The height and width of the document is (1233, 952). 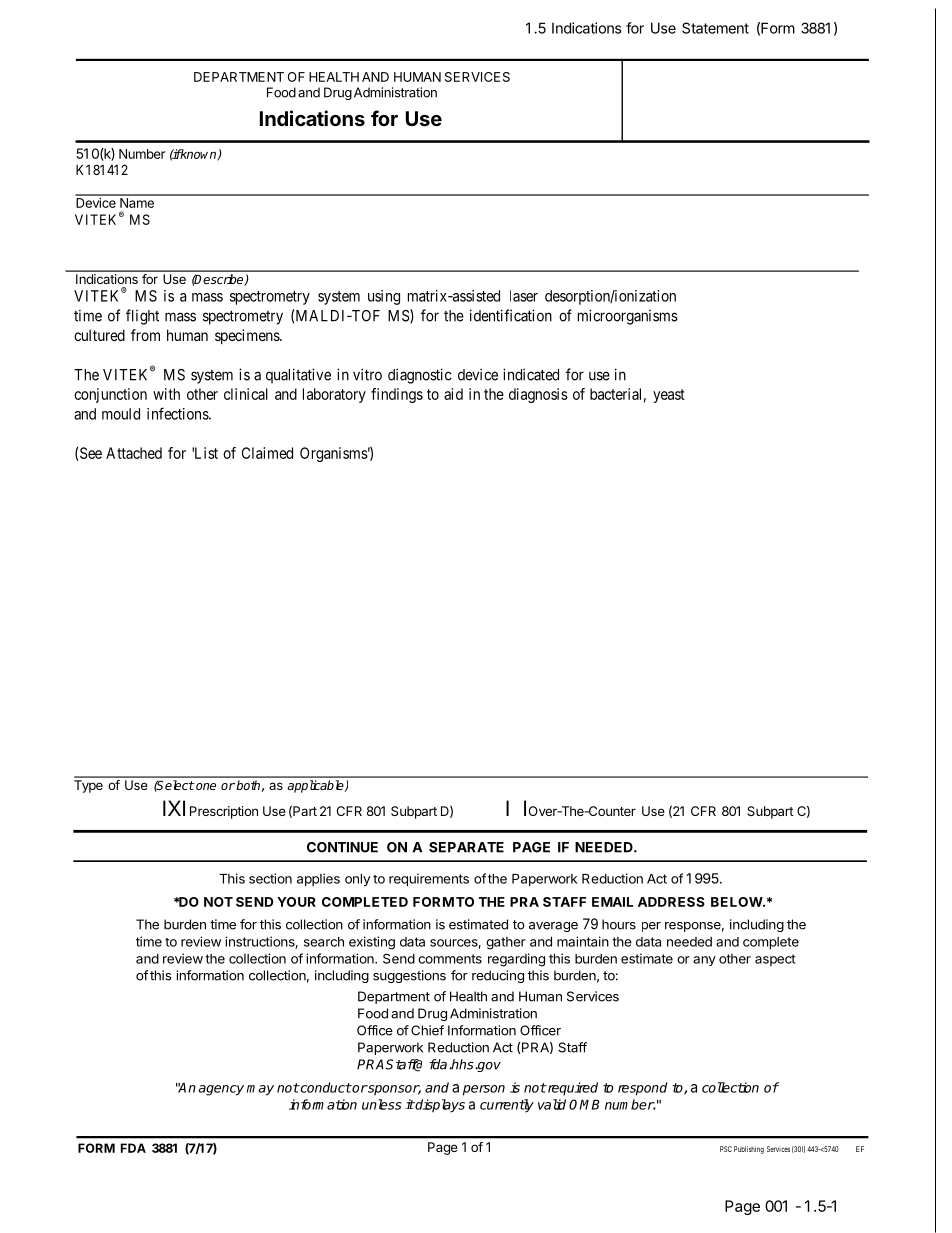 What do you see at coordinates (453, 394) in the document?
I see `aid` at bounding box center [453, 394].
